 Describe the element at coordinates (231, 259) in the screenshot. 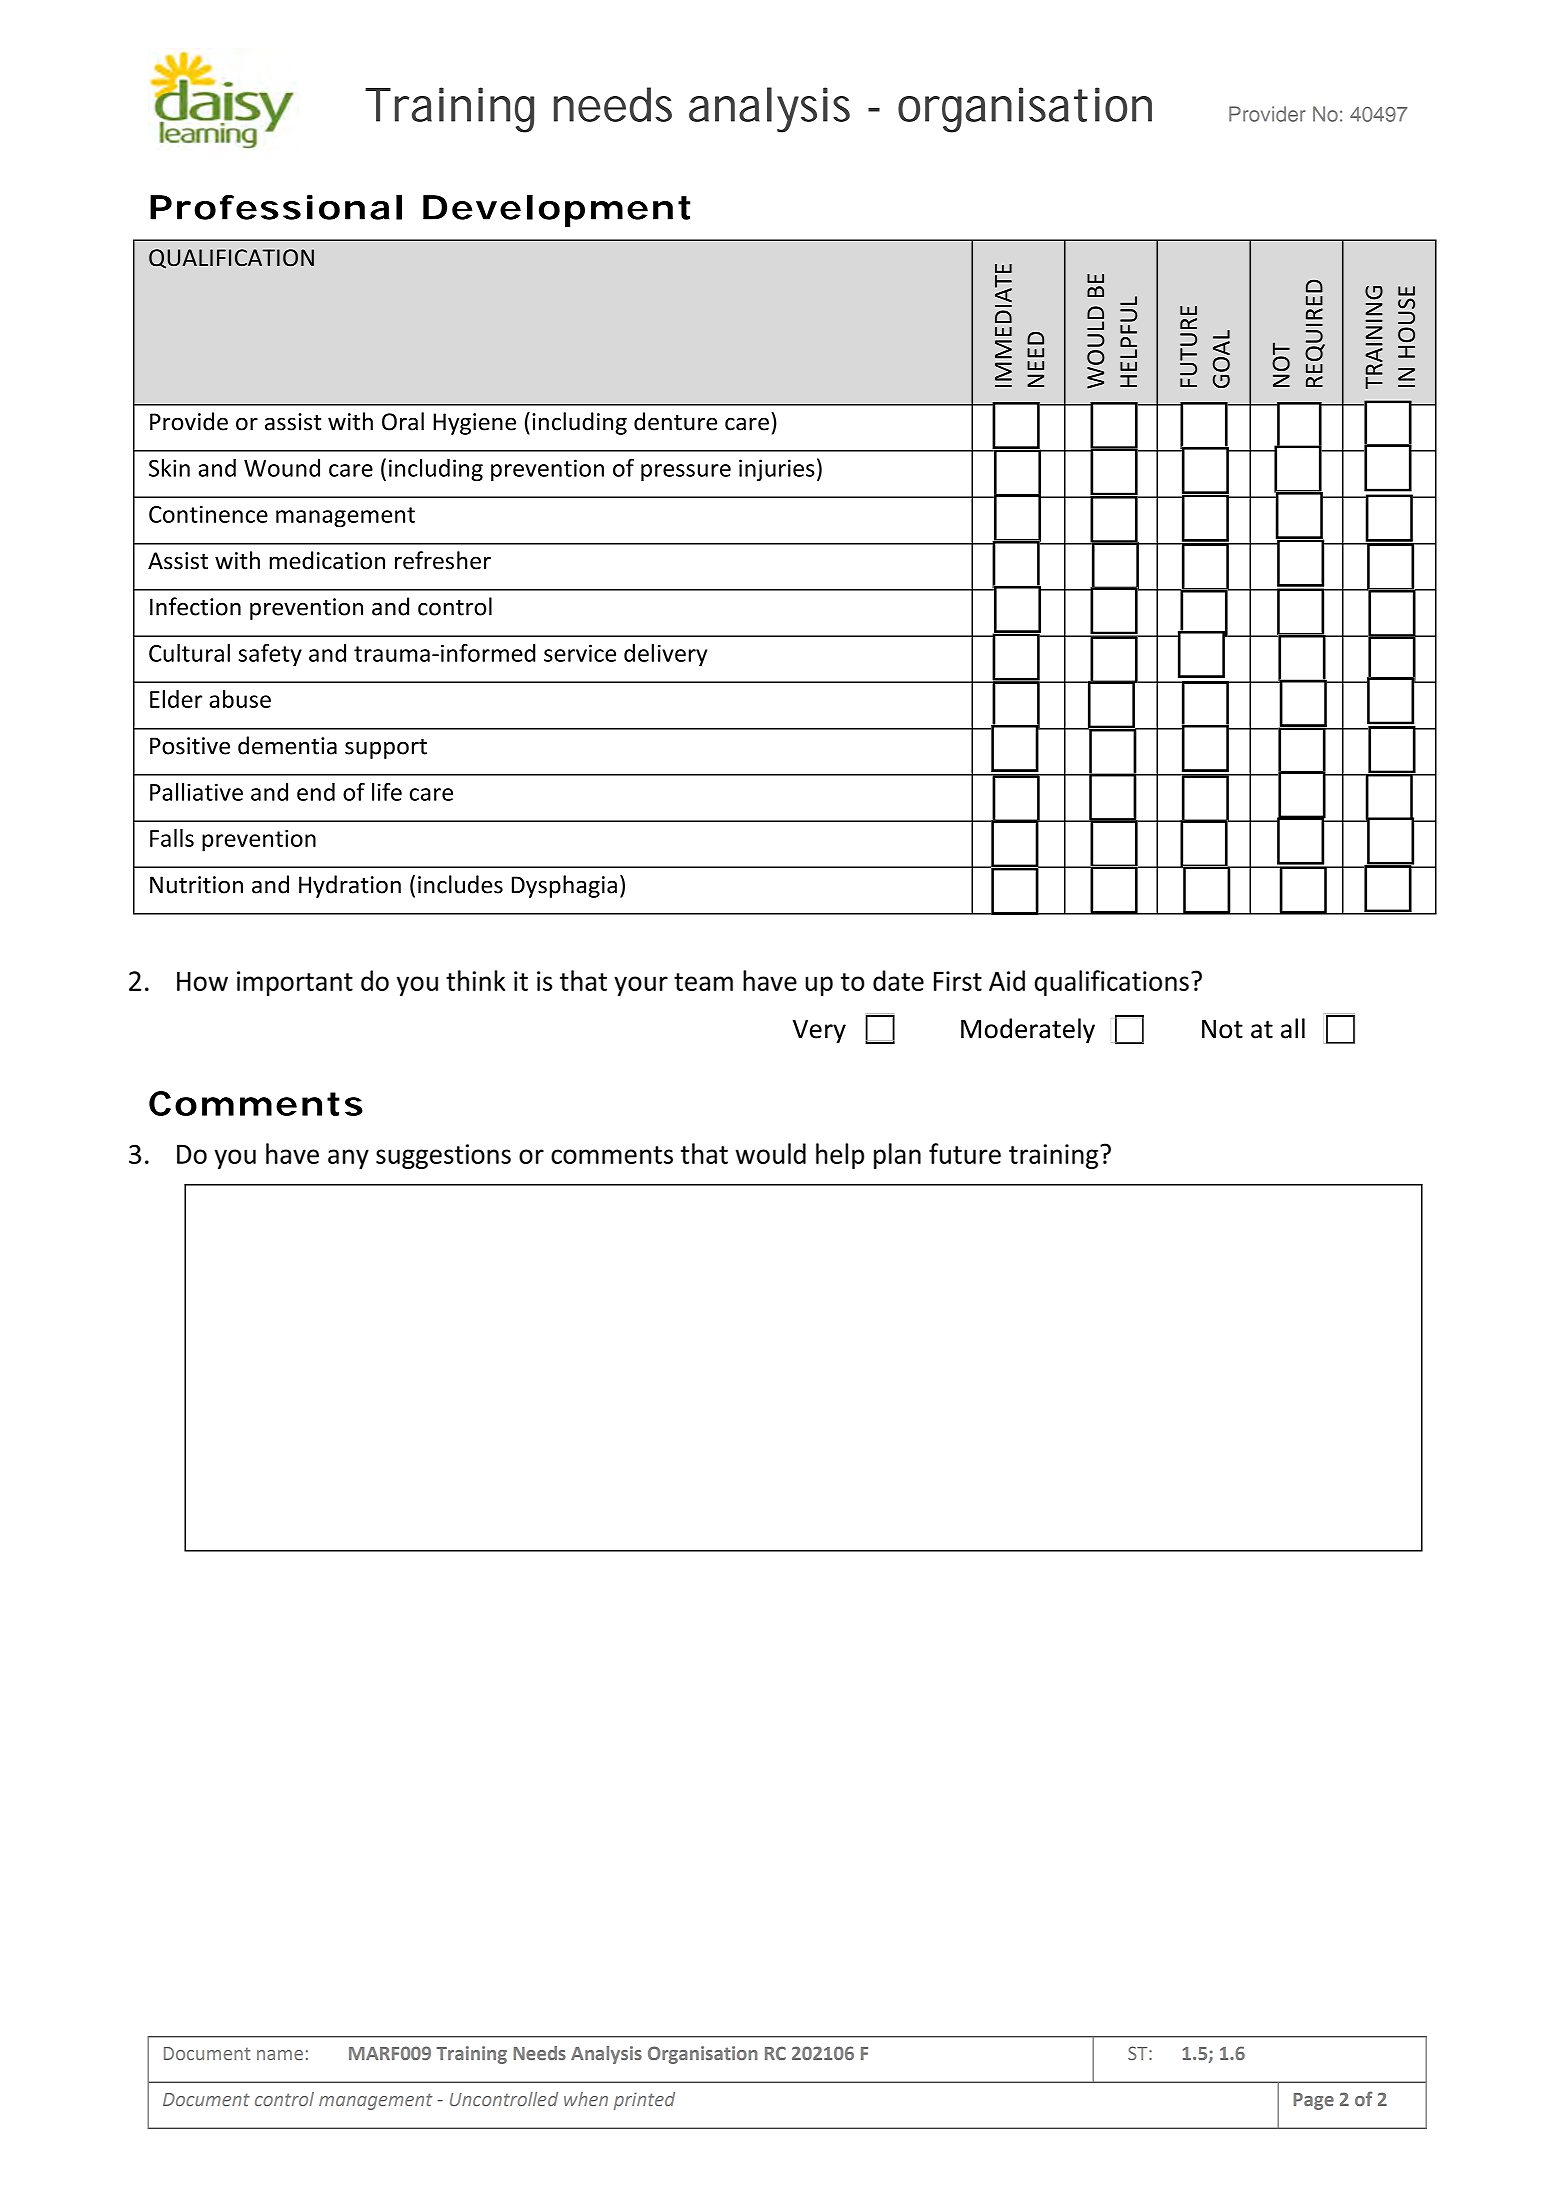

I see `QUALIFICATION` at that location.
